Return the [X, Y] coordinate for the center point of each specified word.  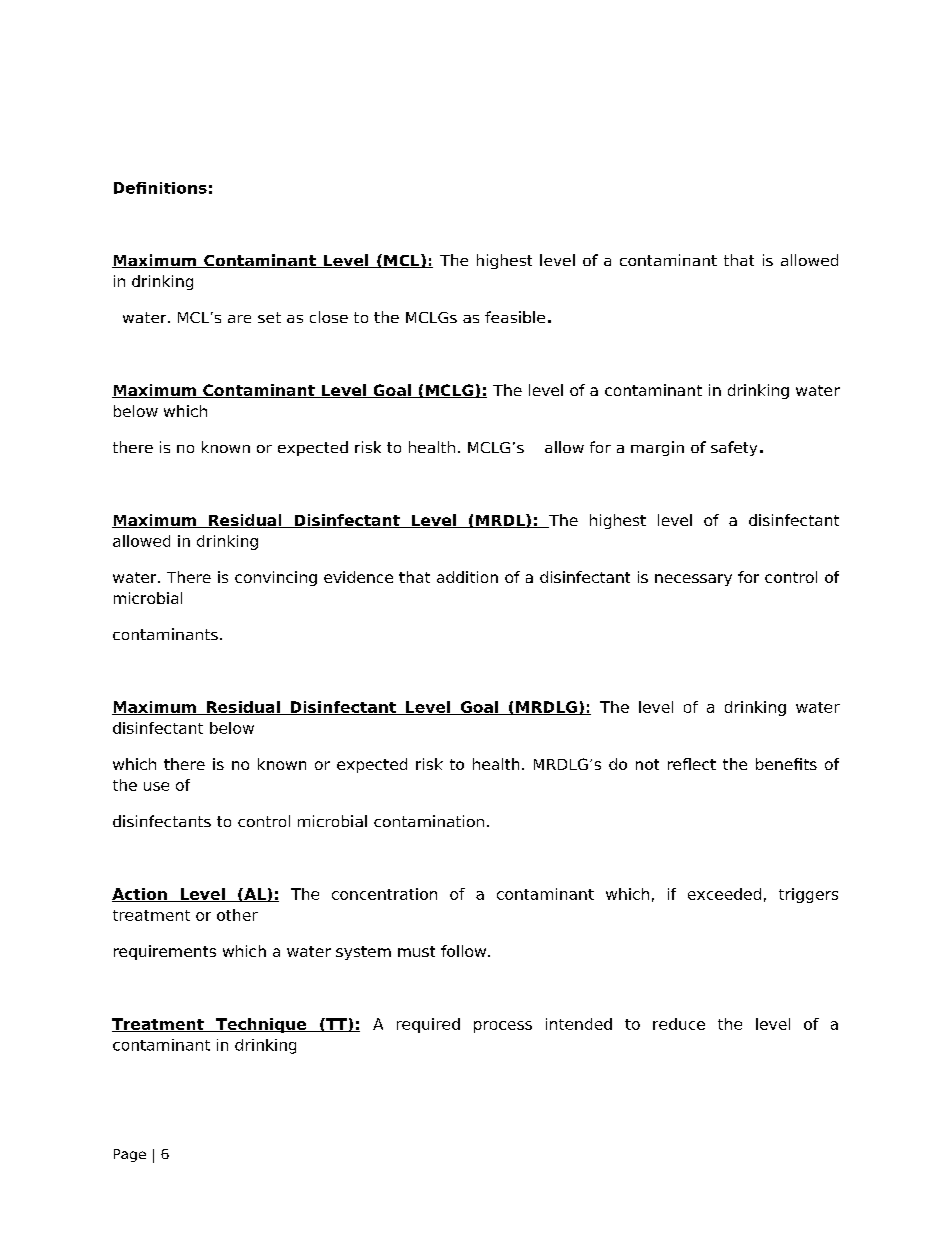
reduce [679, 1024]
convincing [276, 578]
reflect [692, 764]
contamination [429, 821]
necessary [693, 580]
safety [734, 448]
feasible [515, 317]
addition [467, 577]
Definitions [160, 188]
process [503, 1027]
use [156, 786]
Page [130, 1155]
